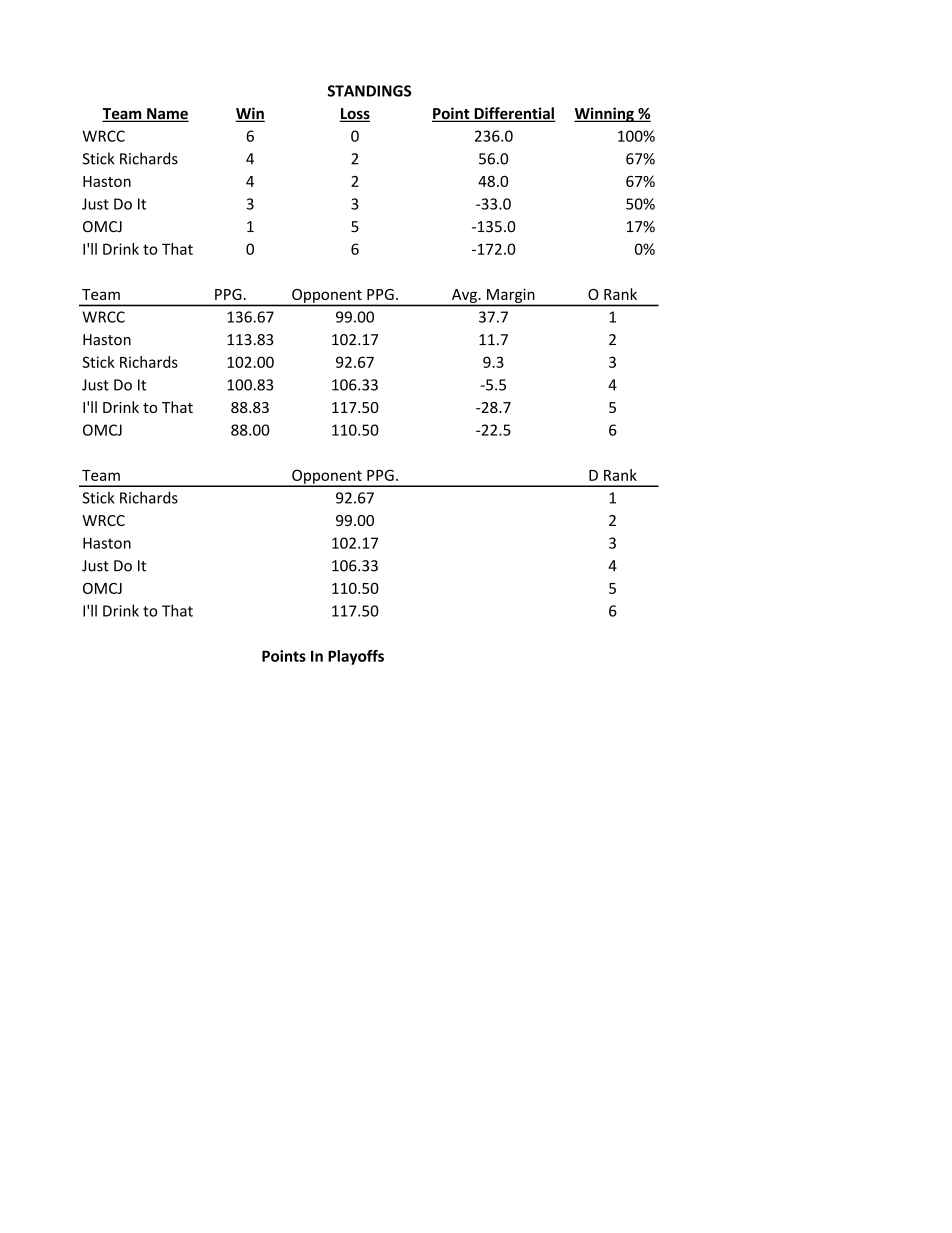 Image resolution: width=952 pixels, height=1233 pixels. Describe the element at coordinates (369, 91) in the image. I see `STANDINGS` at that location.
